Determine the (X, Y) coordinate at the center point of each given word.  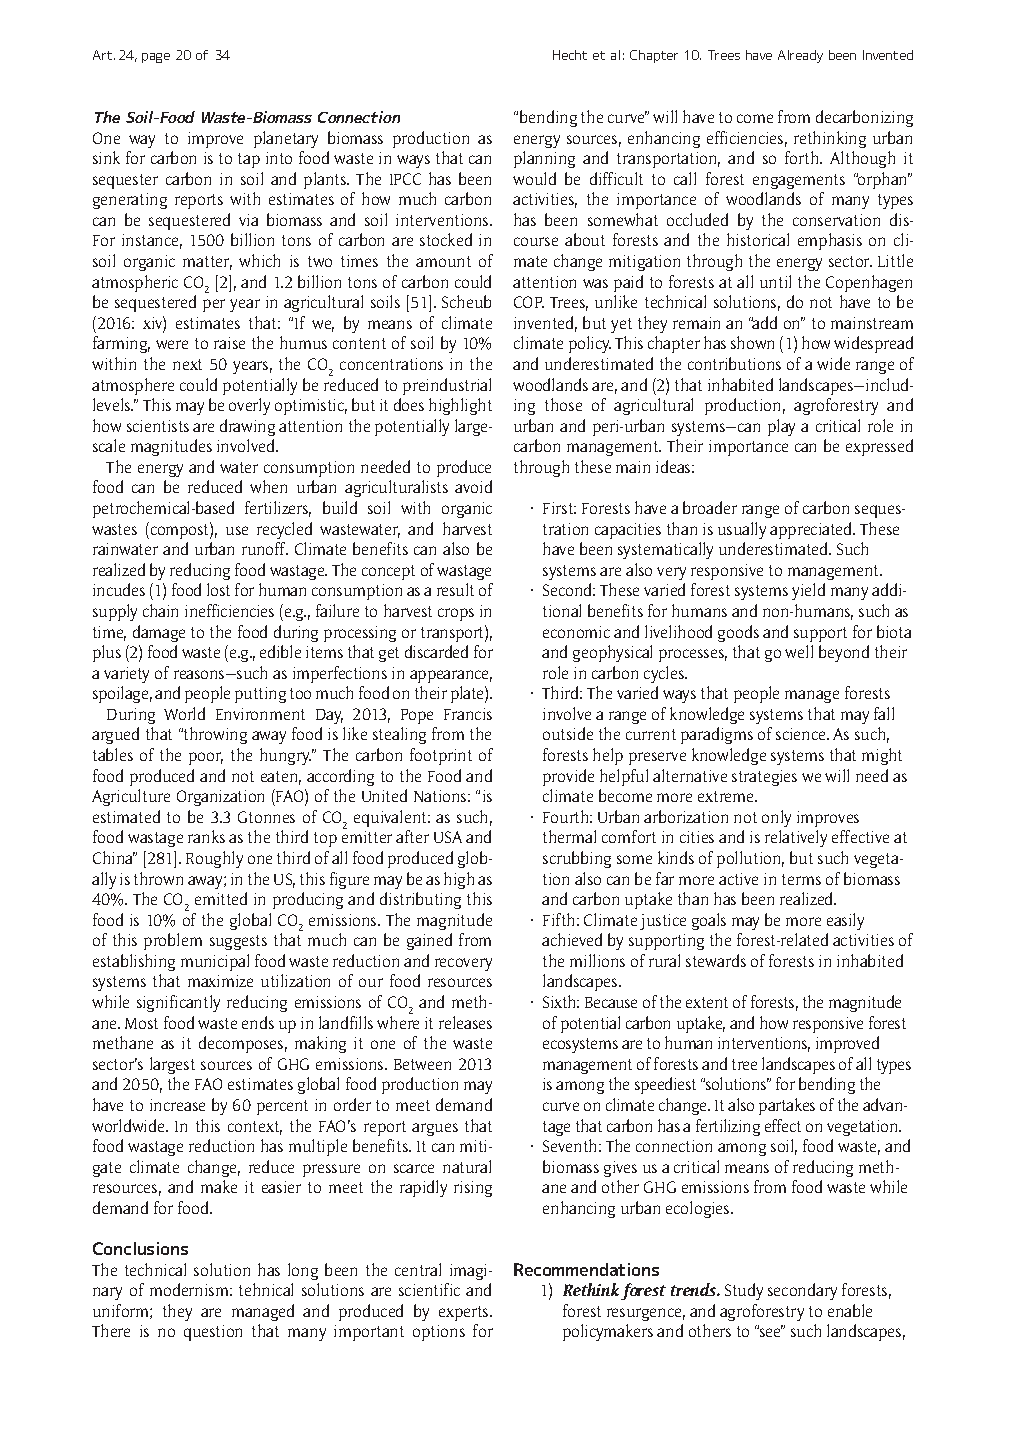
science (802, 734)
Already (800, 56)
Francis (468, 714)
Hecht (570, 55)
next (187, 364)
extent (707, 1002)
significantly (178, 1003)
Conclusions (140, 1248)
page (156, 58)
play (781, 427)
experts (465, 1313)
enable (850, 1310)
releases (465, 1022)
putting (260, 695)
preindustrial (447, 386)
